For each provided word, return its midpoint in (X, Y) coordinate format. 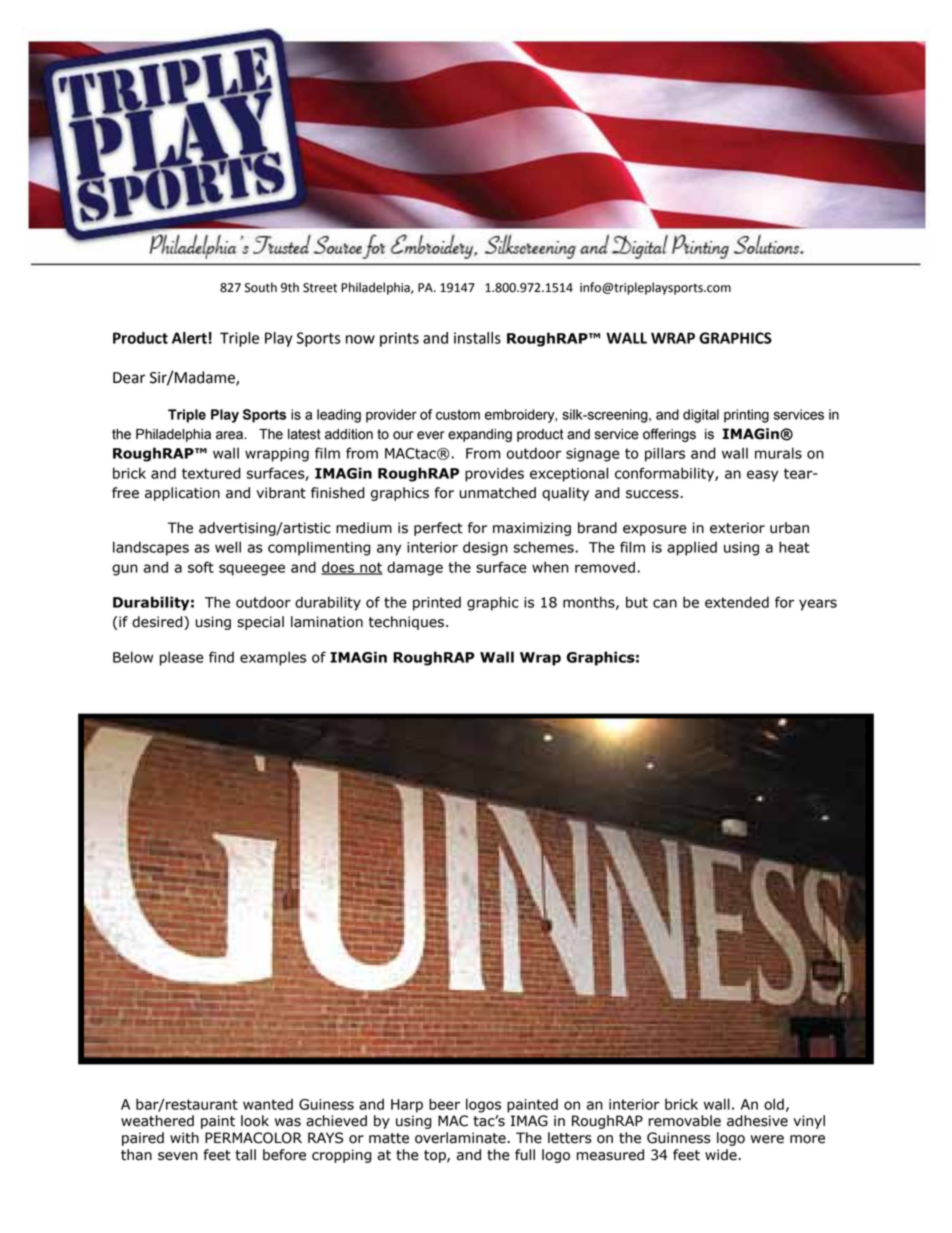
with (184, 1138)
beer (444, 1104)
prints (399, 339)
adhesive (757, 1121)
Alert (189, 338)
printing (746, 416)
